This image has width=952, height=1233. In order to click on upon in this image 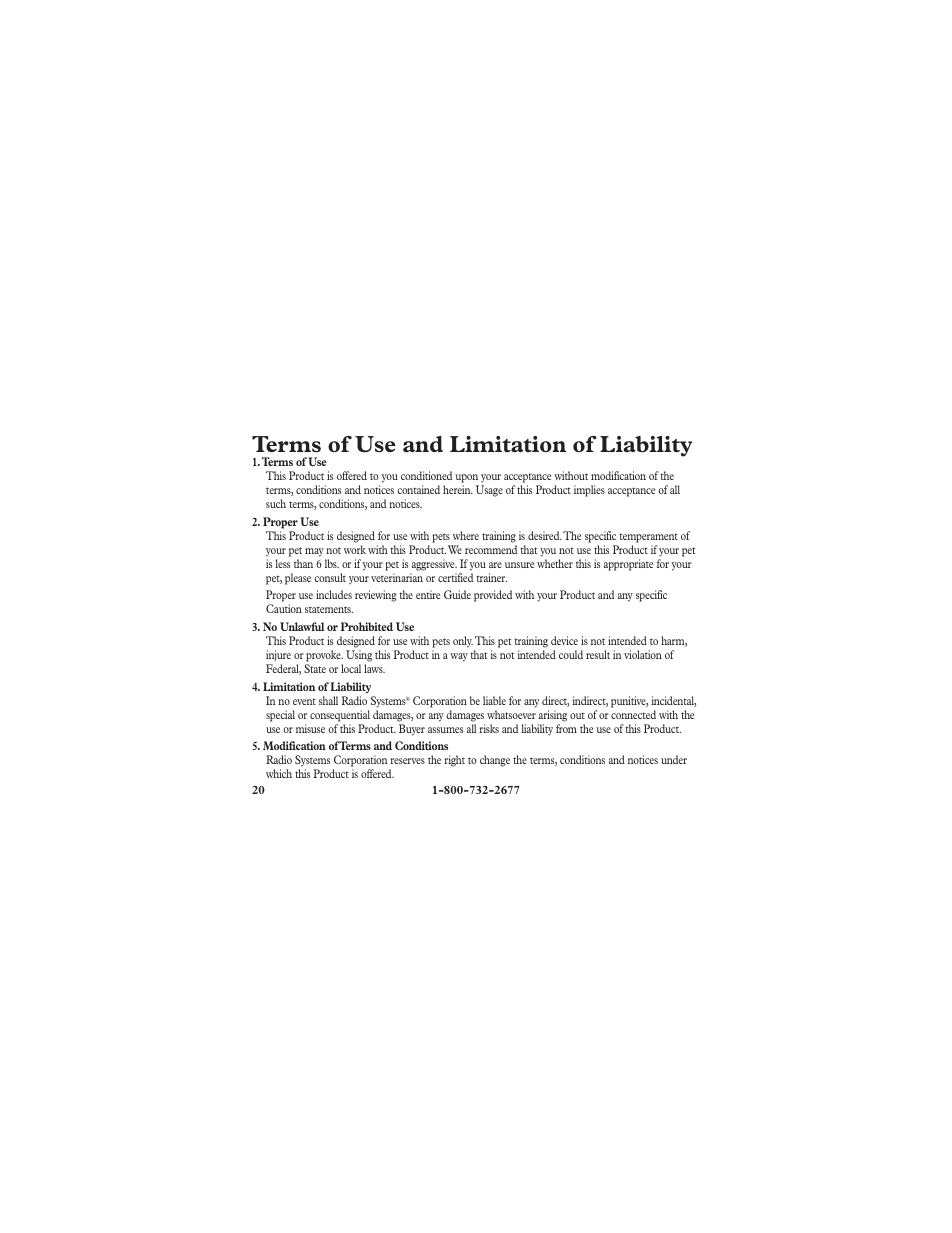, I will do `click(466, 478)`.
